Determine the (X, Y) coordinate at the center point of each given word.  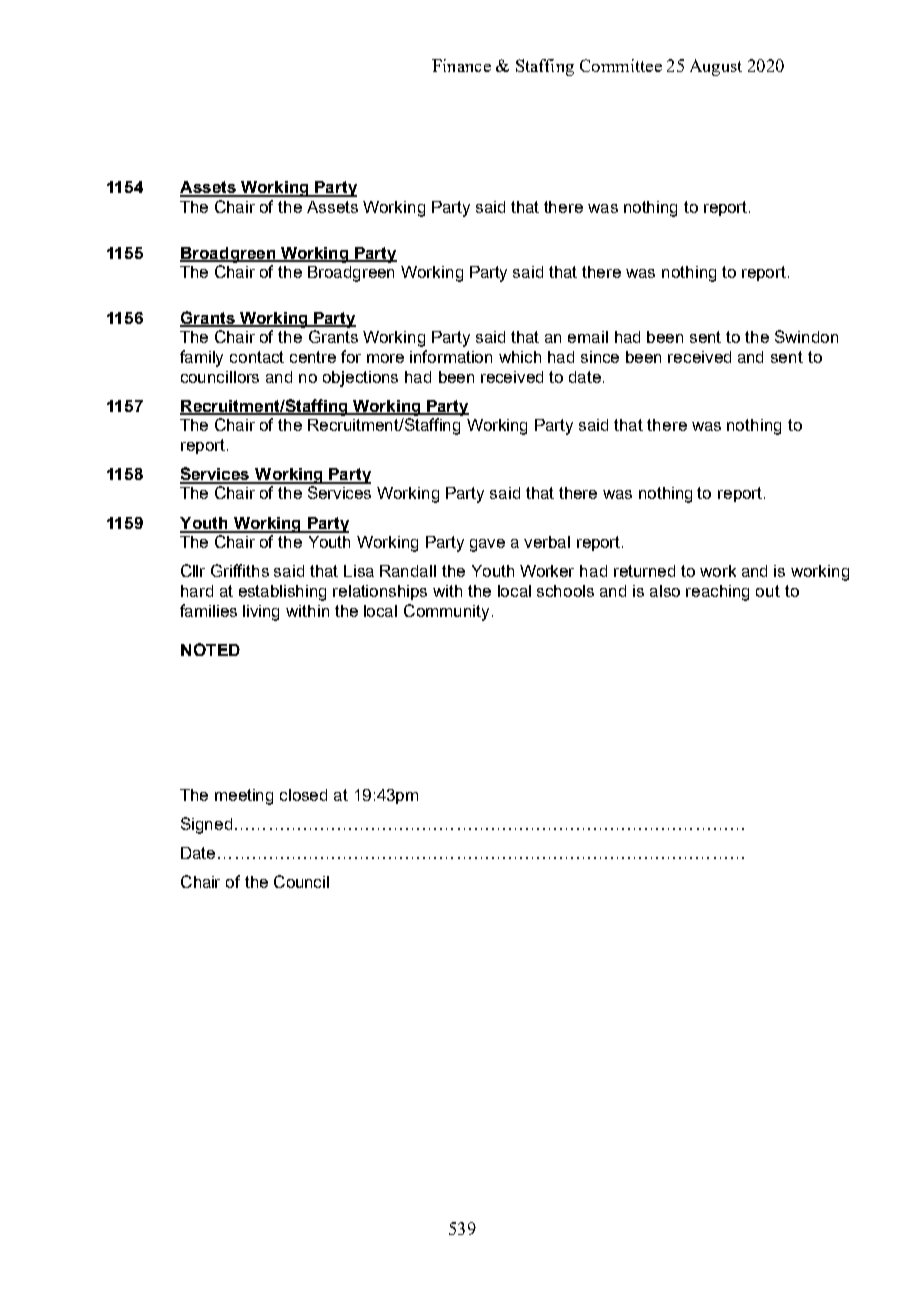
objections (360, 379)
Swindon (806, 336)
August (716, 67)
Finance (461, 65)
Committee (621, 65)
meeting (244, 797)
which (520, 357)
